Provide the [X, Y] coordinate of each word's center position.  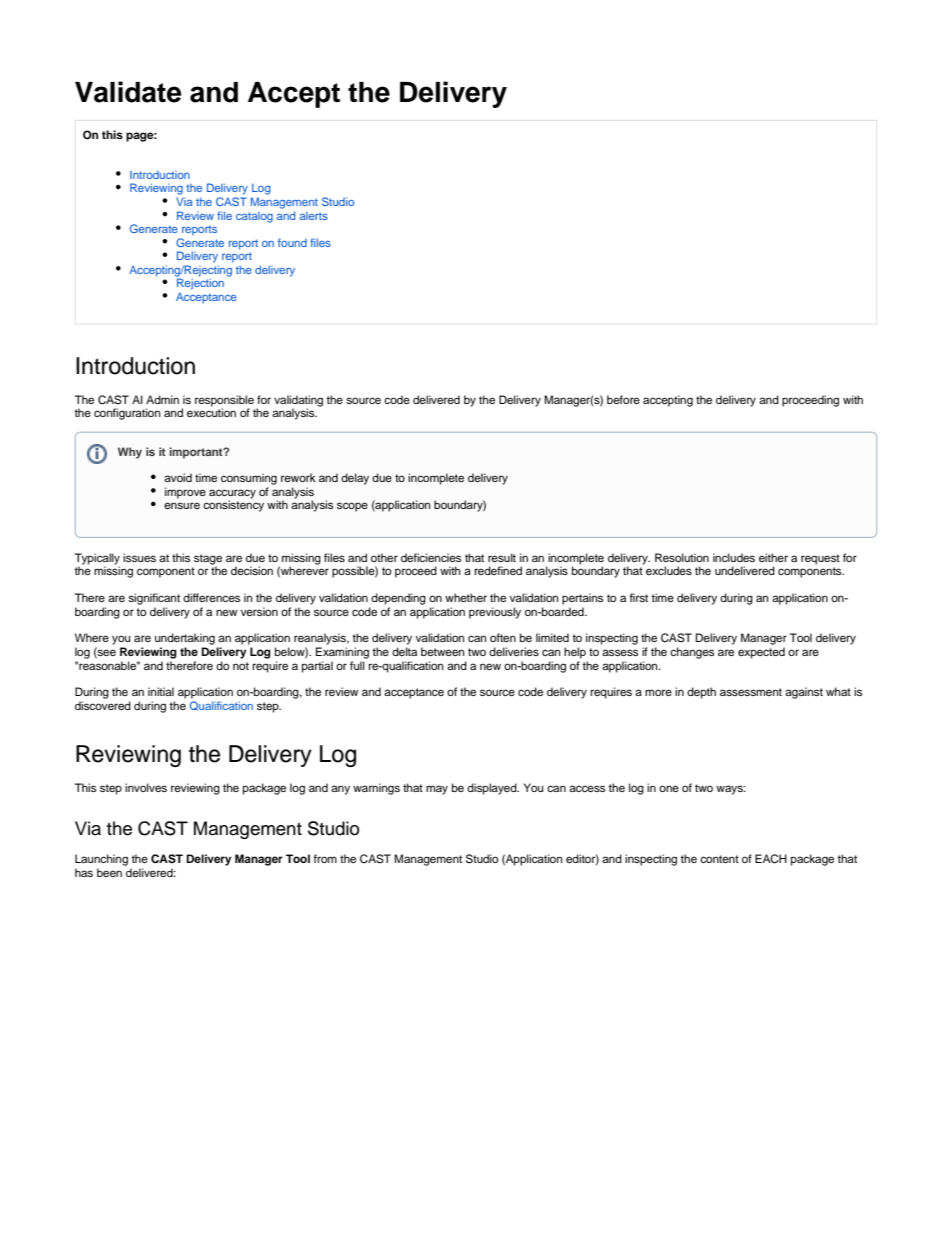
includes [734, 557]
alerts [314, 216]
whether [466, 597]
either [773, 557]
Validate [128, 92]
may [437, 790]
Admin [162, 399]
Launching [101, 860]
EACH [771, 859]
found [292, 242]
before [623, 399]
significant [154, 599]
